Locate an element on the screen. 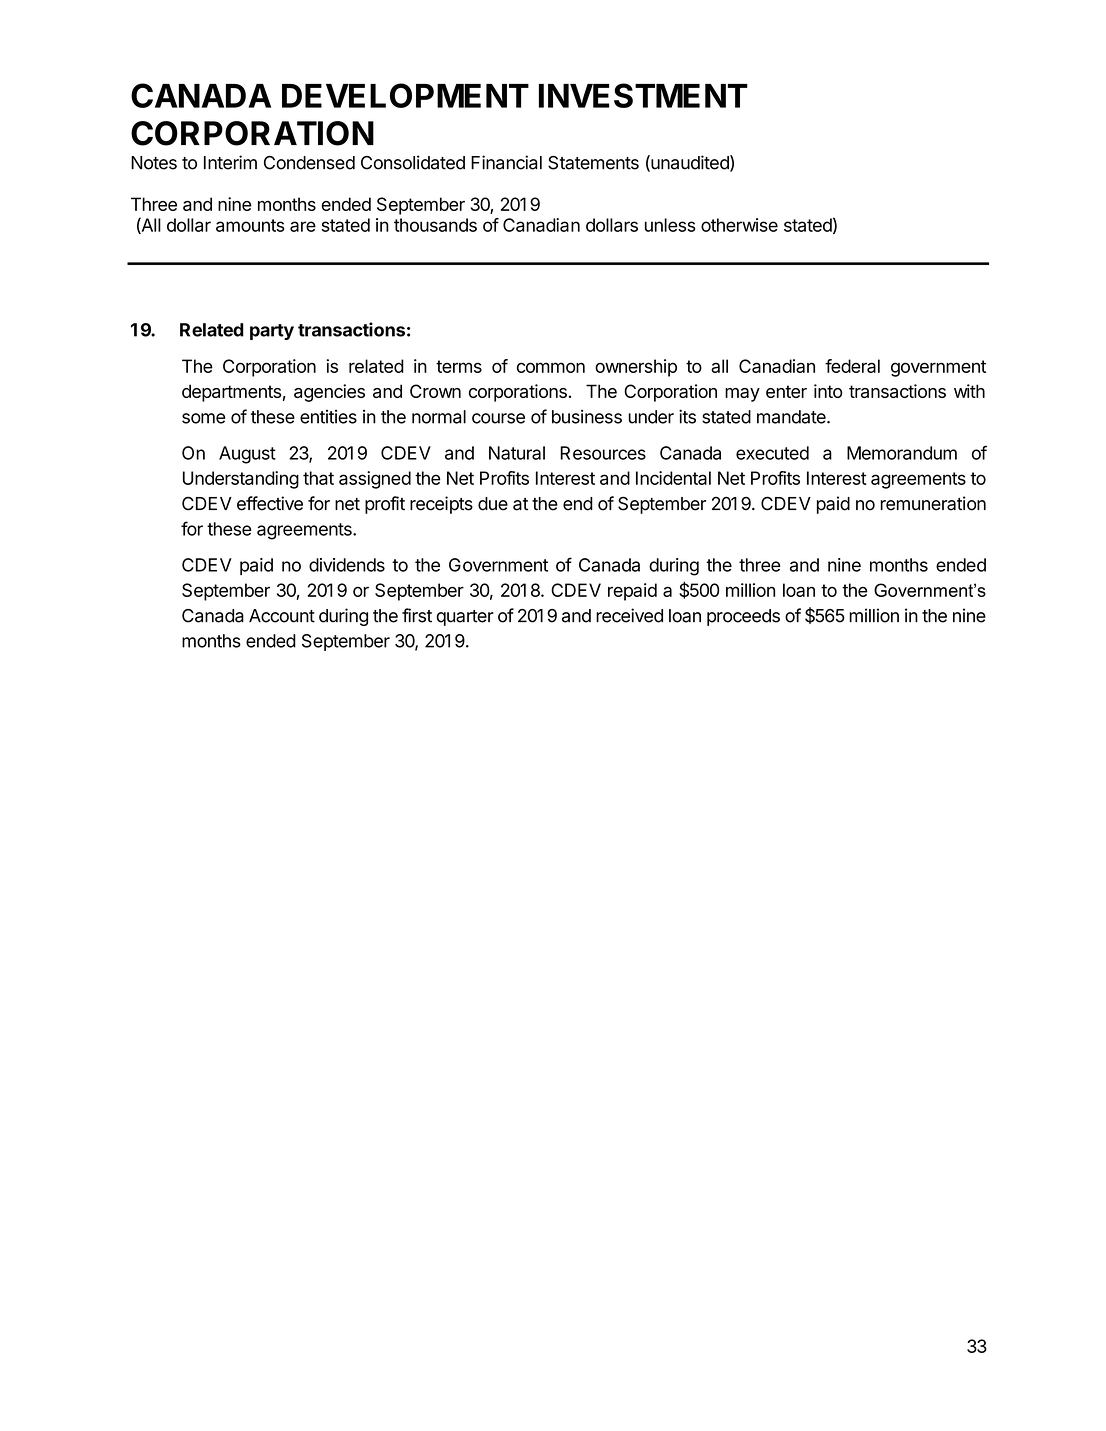  amounts is located at coordinates (250, 225).
